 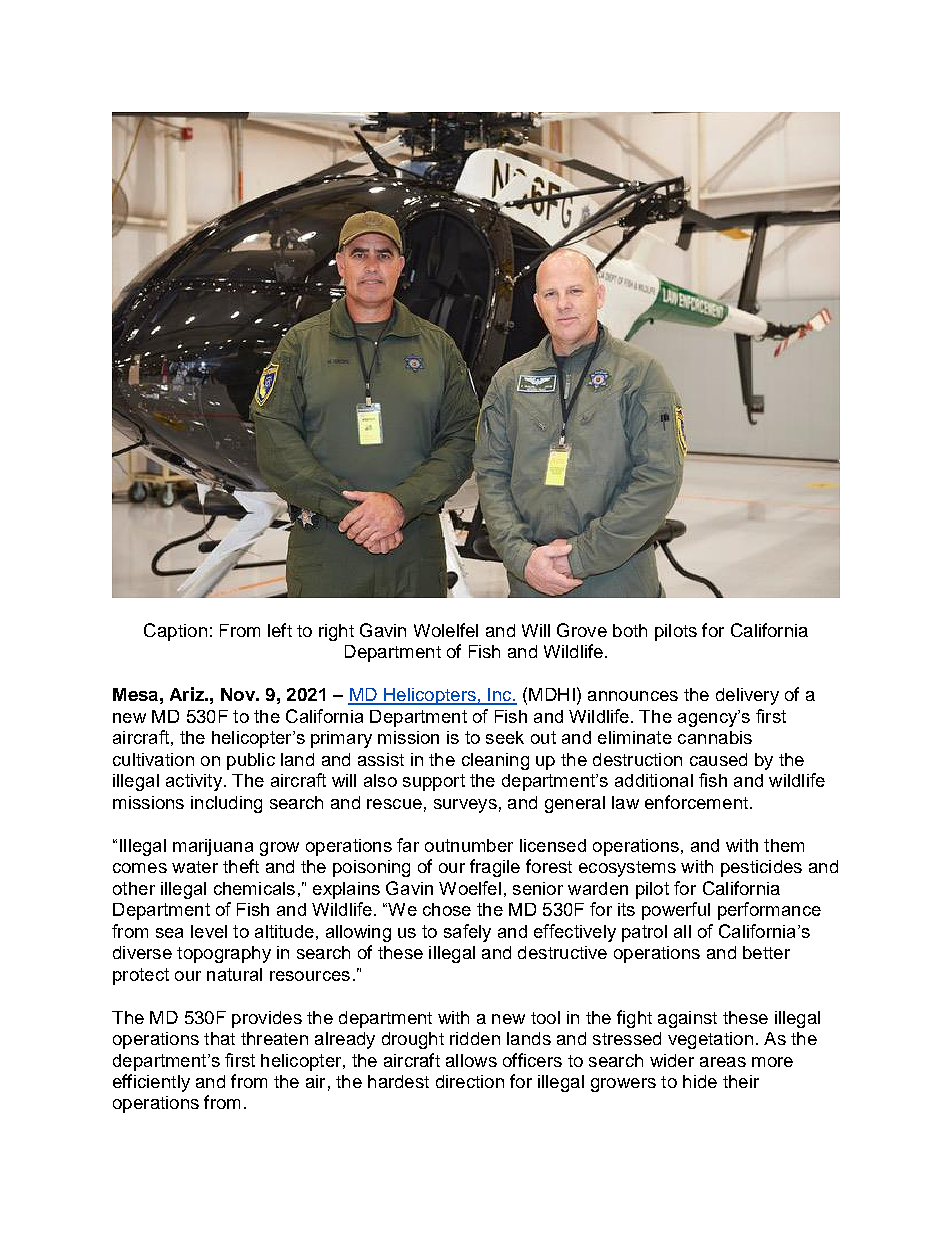 I want to click on marijuana, so click(x=213, y=847).
